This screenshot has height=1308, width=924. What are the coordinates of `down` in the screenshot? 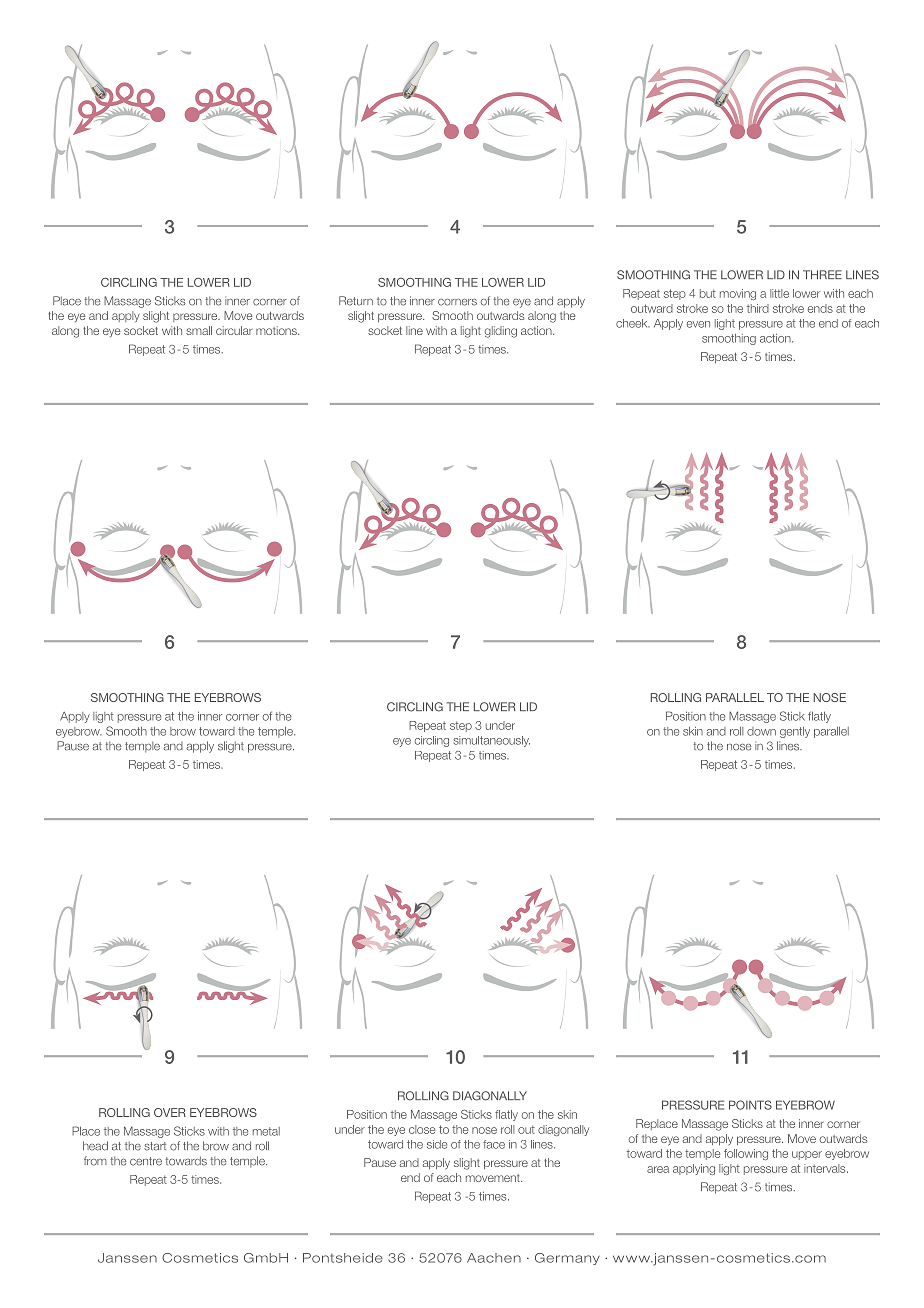 It's located at (761, 731).
